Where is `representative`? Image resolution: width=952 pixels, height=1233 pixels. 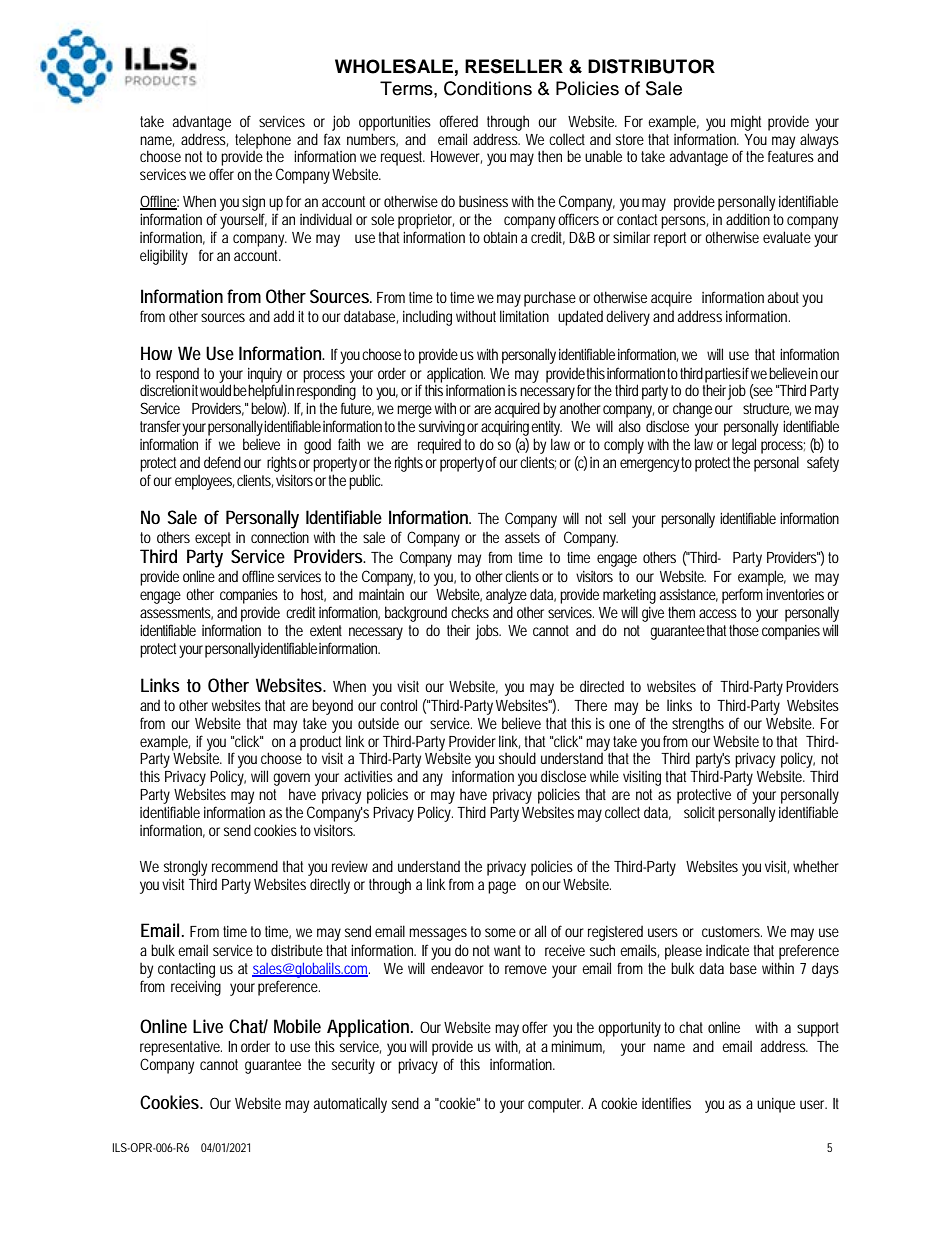
representative is located at coordinates (181, 1048).
